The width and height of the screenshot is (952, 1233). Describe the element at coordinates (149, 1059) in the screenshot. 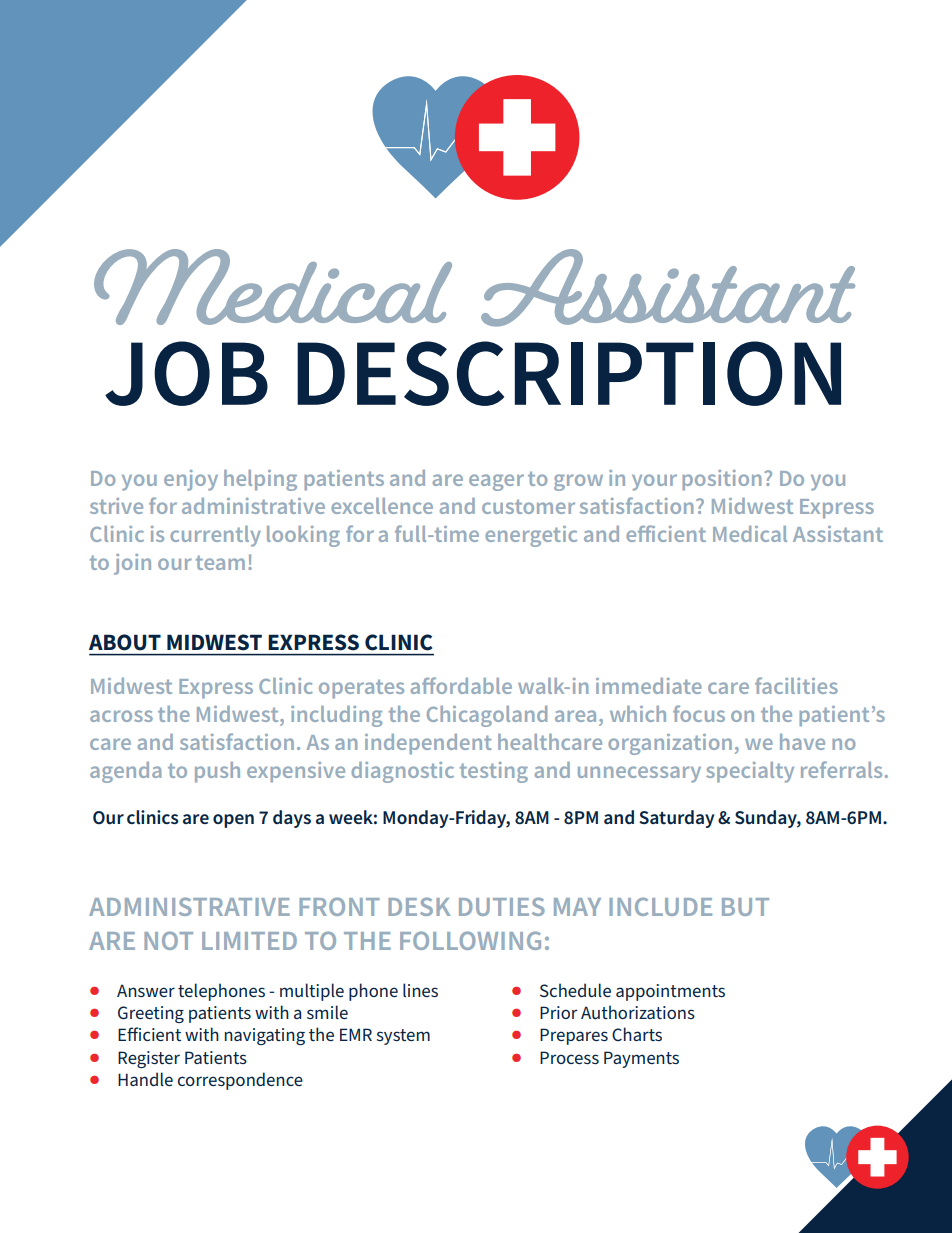

I see `Register` at that location.
